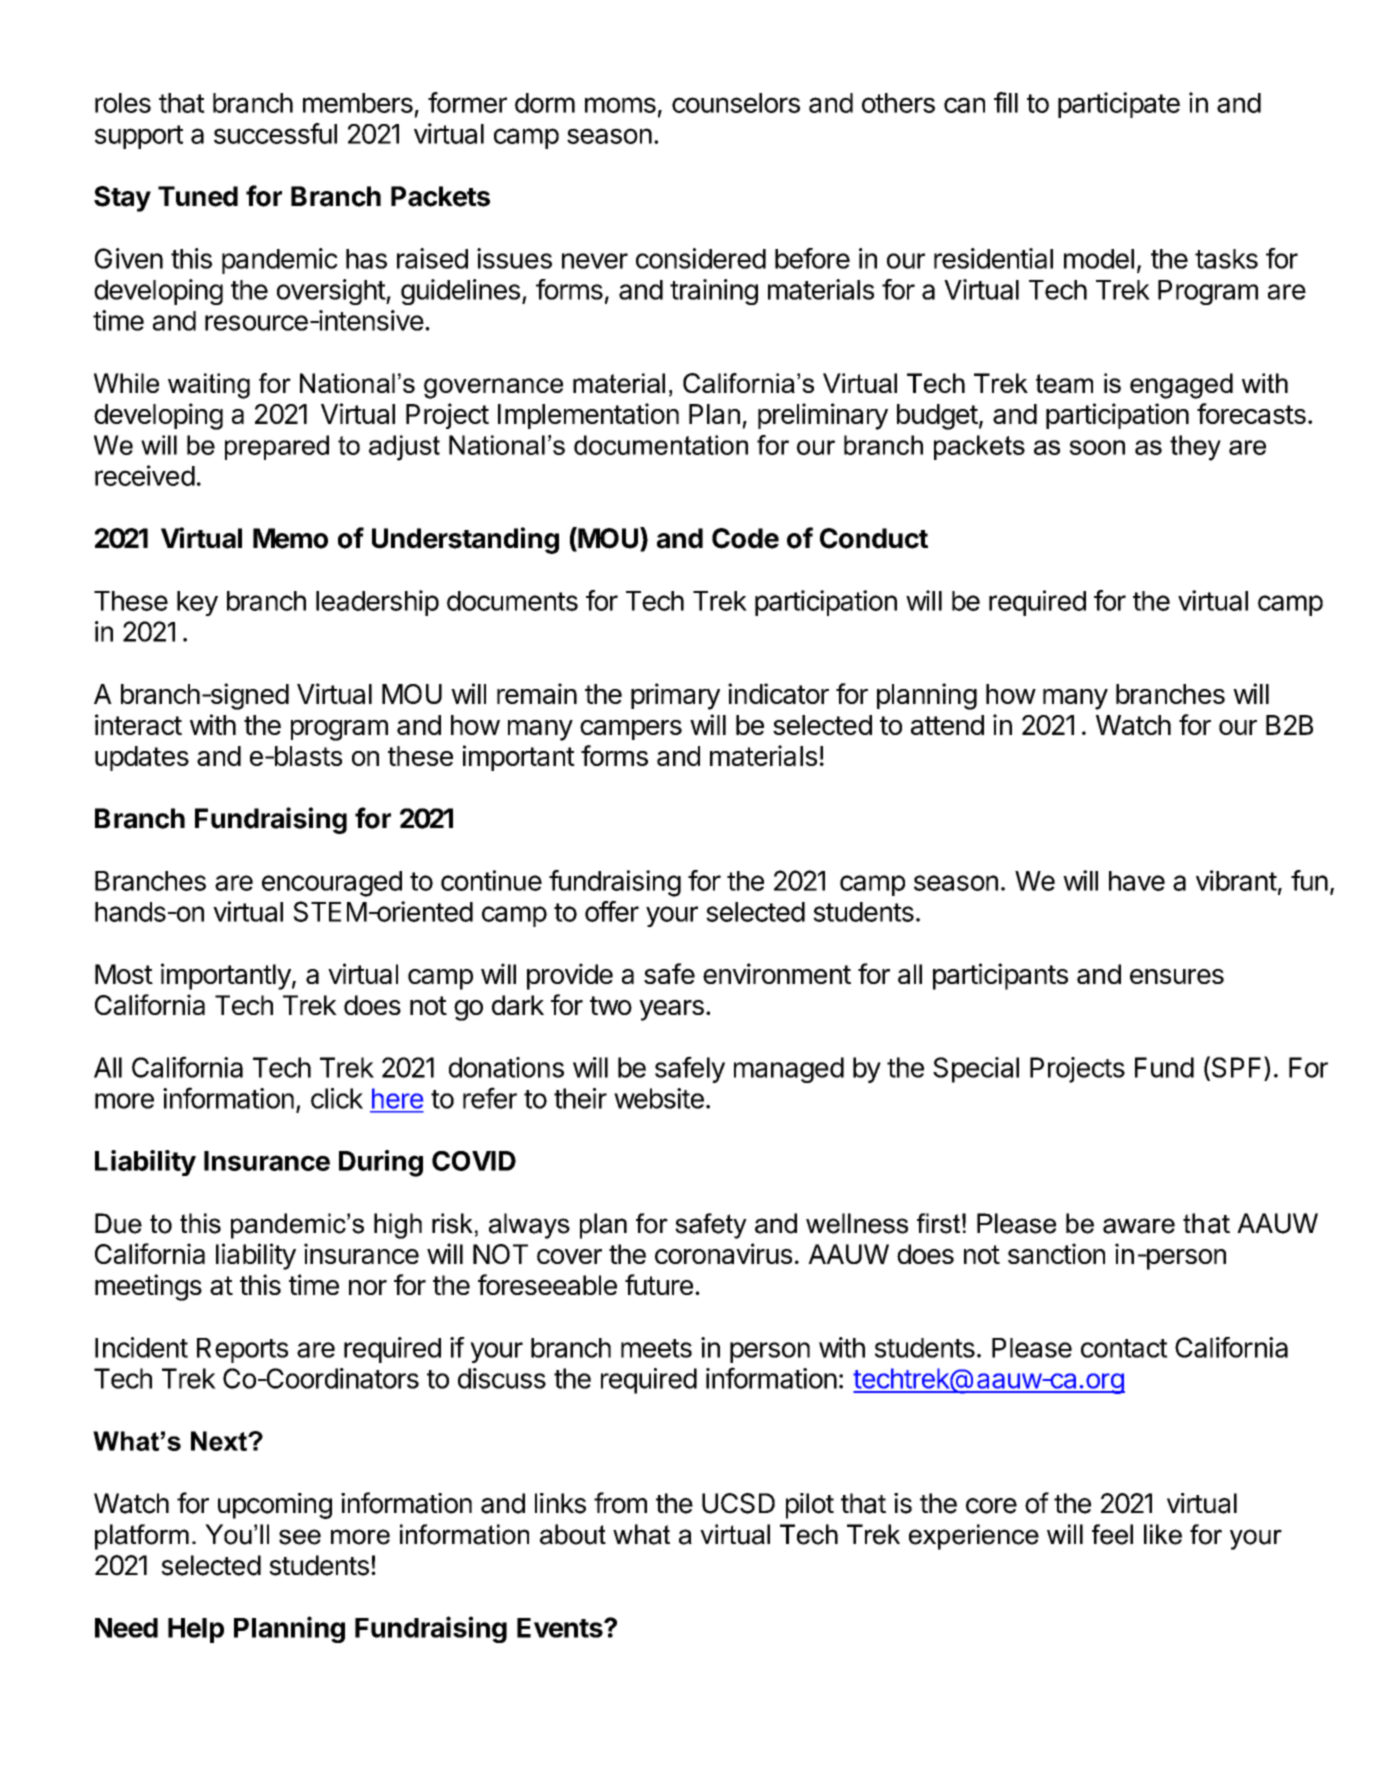  Describe the element at coordinates (947, 725) in the screenshot. I see `attend` at that location.
